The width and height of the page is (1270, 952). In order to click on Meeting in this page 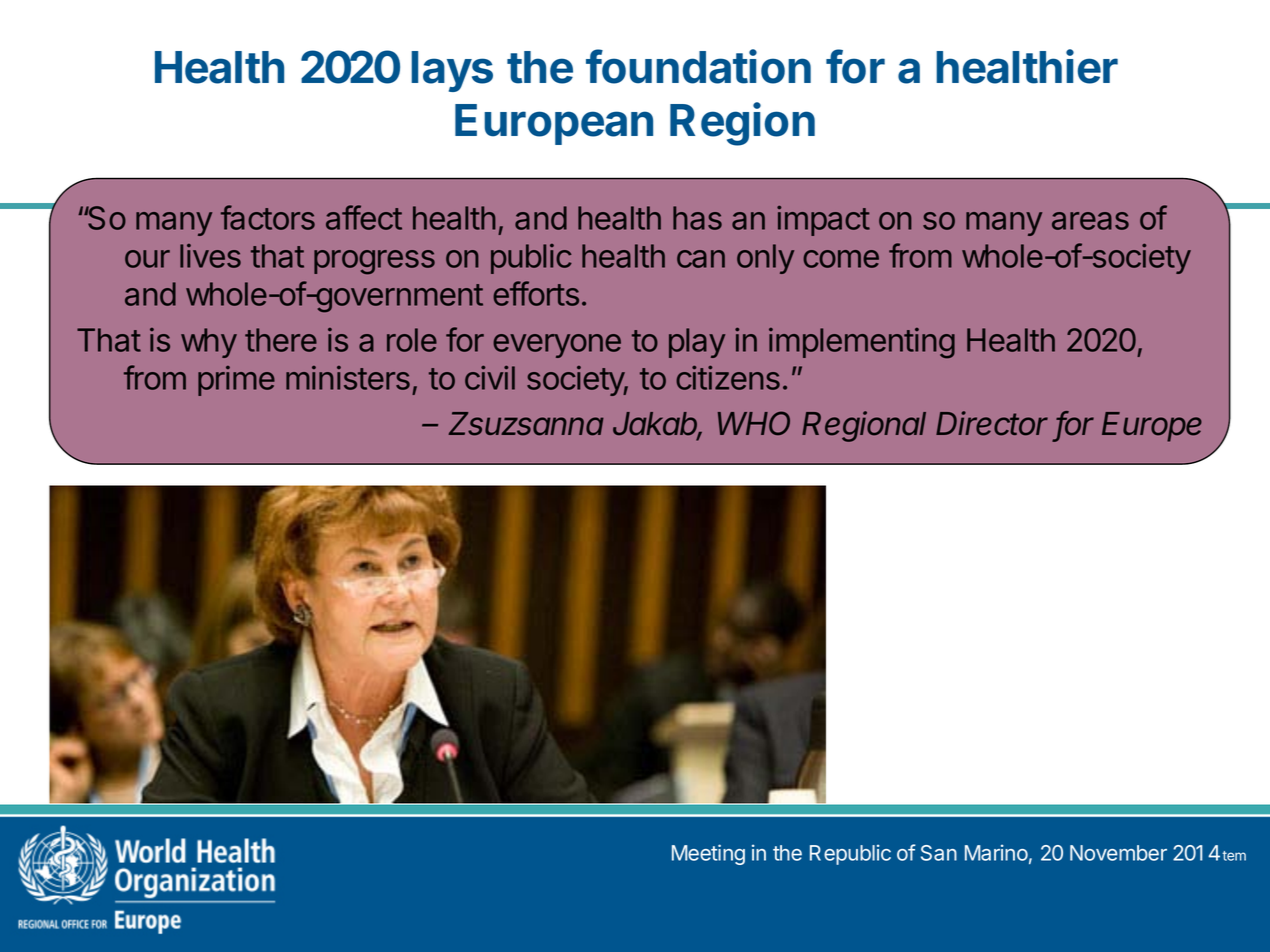, I will do `click(708, 854)`.
